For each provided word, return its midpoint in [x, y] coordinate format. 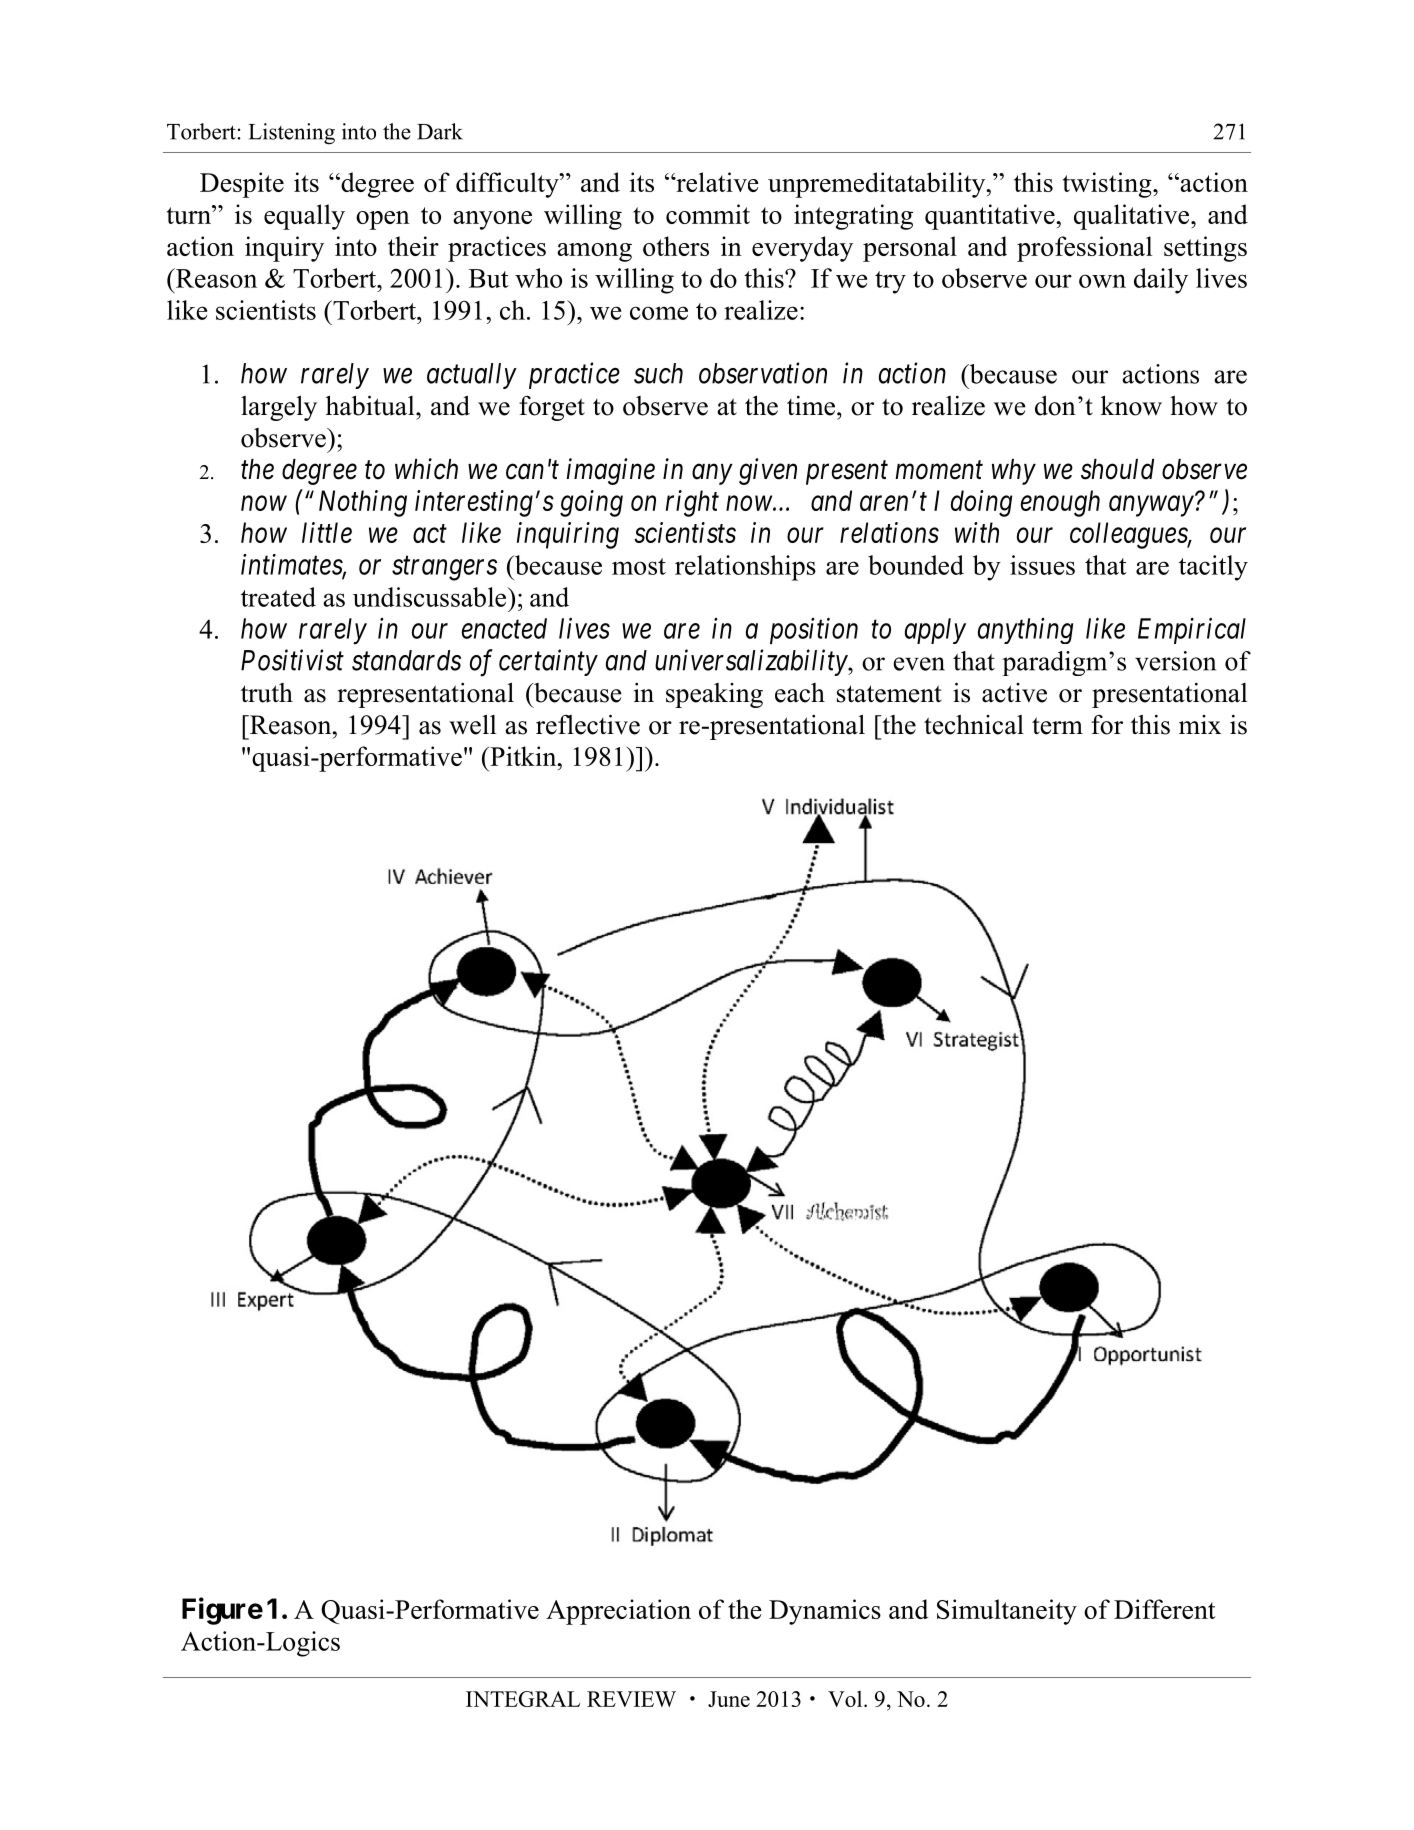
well [472, 724]
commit [708, 214]
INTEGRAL [523, 1699]
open [383, 220]
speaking [714, 695]
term [1057, 726]
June [729, 1699]
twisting [1108, 185]
